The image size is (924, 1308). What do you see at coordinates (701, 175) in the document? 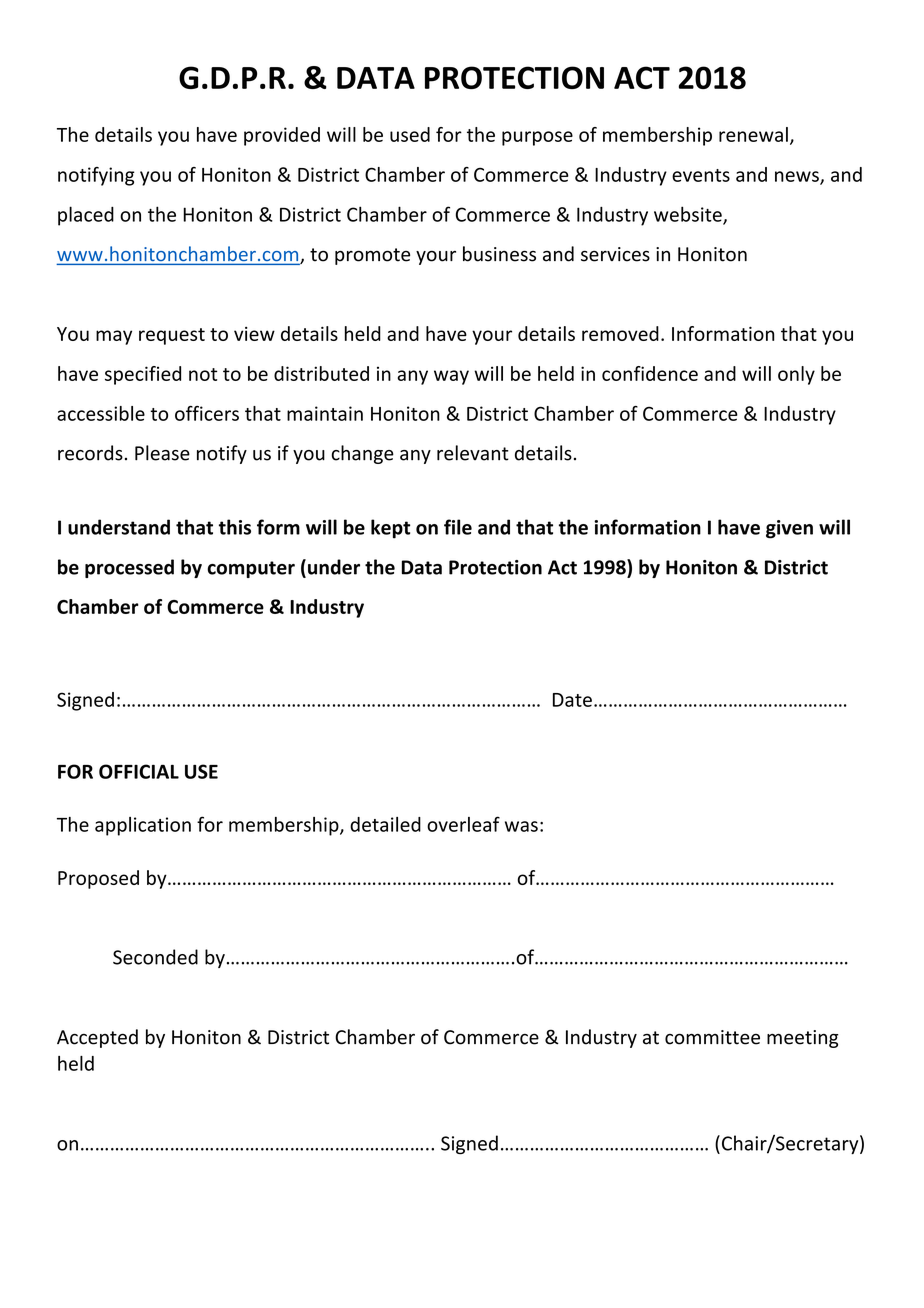
I see `events` at bounding box center [701, 175].
